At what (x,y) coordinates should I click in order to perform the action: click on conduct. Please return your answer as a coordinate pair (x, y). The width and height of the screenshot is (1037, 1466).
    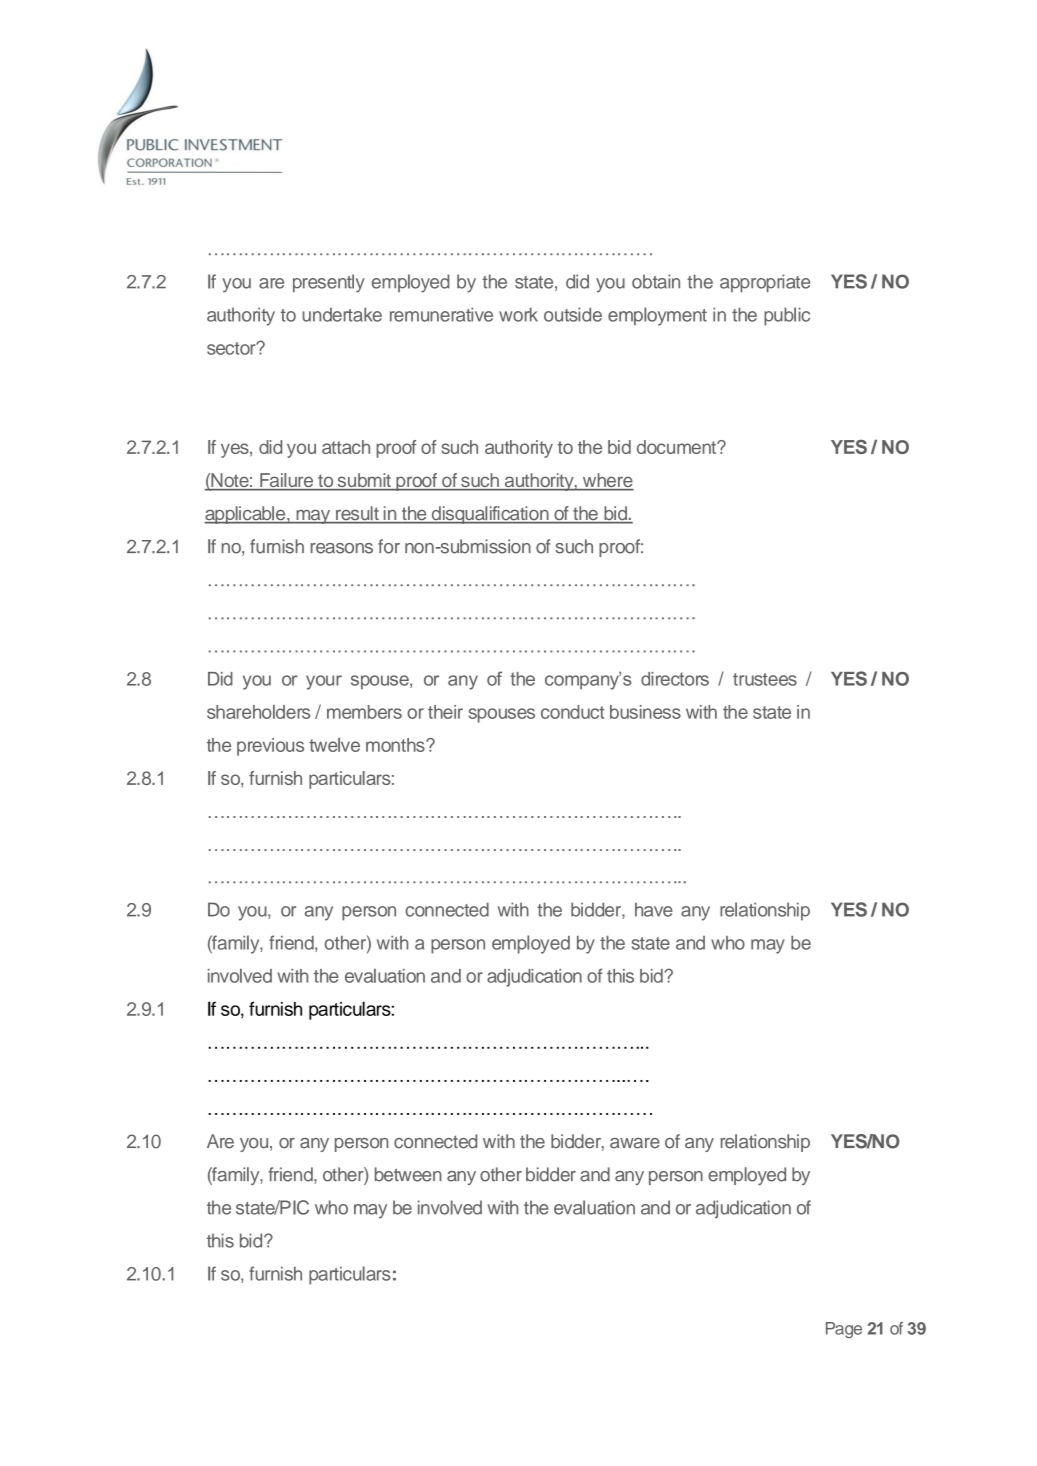
    Looking at the image, I should click on (572, 712).
